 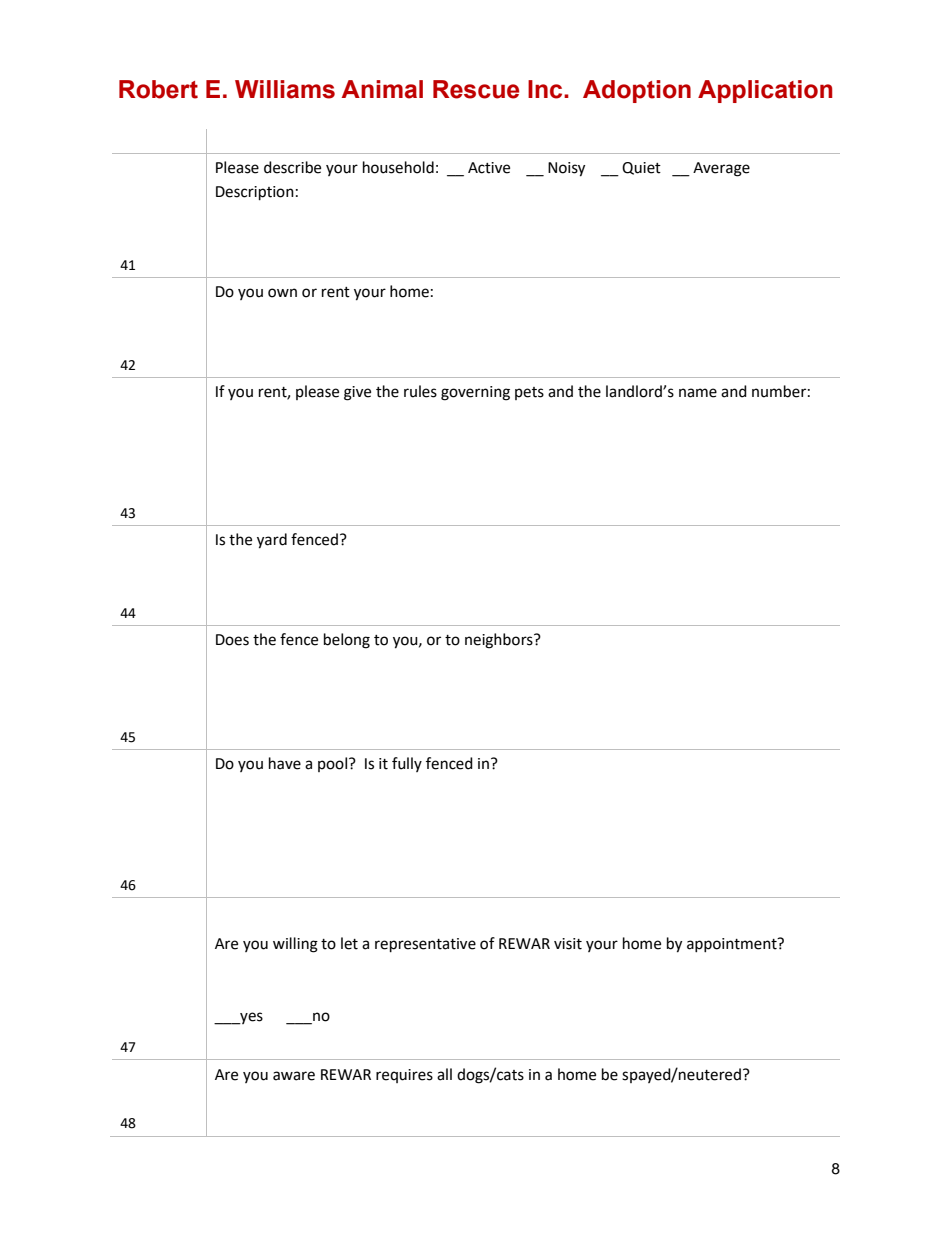 What do you see at coordinates (444, 1074) in the screenshot?
I see `all` at bounding box center [444, 1074].
